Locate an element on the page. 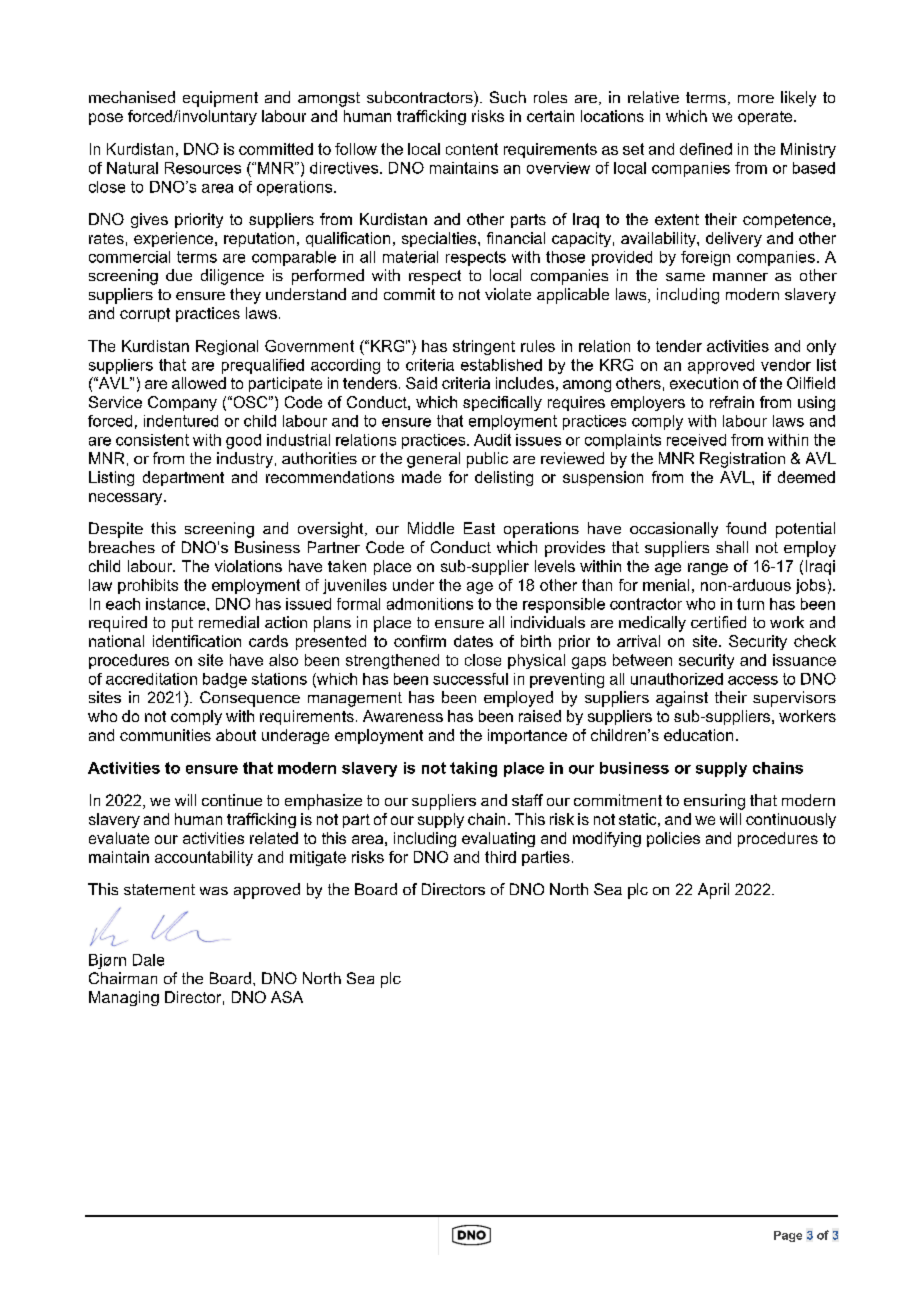 The image size is (924, 1308). third is located at coordinates (500, 857).
